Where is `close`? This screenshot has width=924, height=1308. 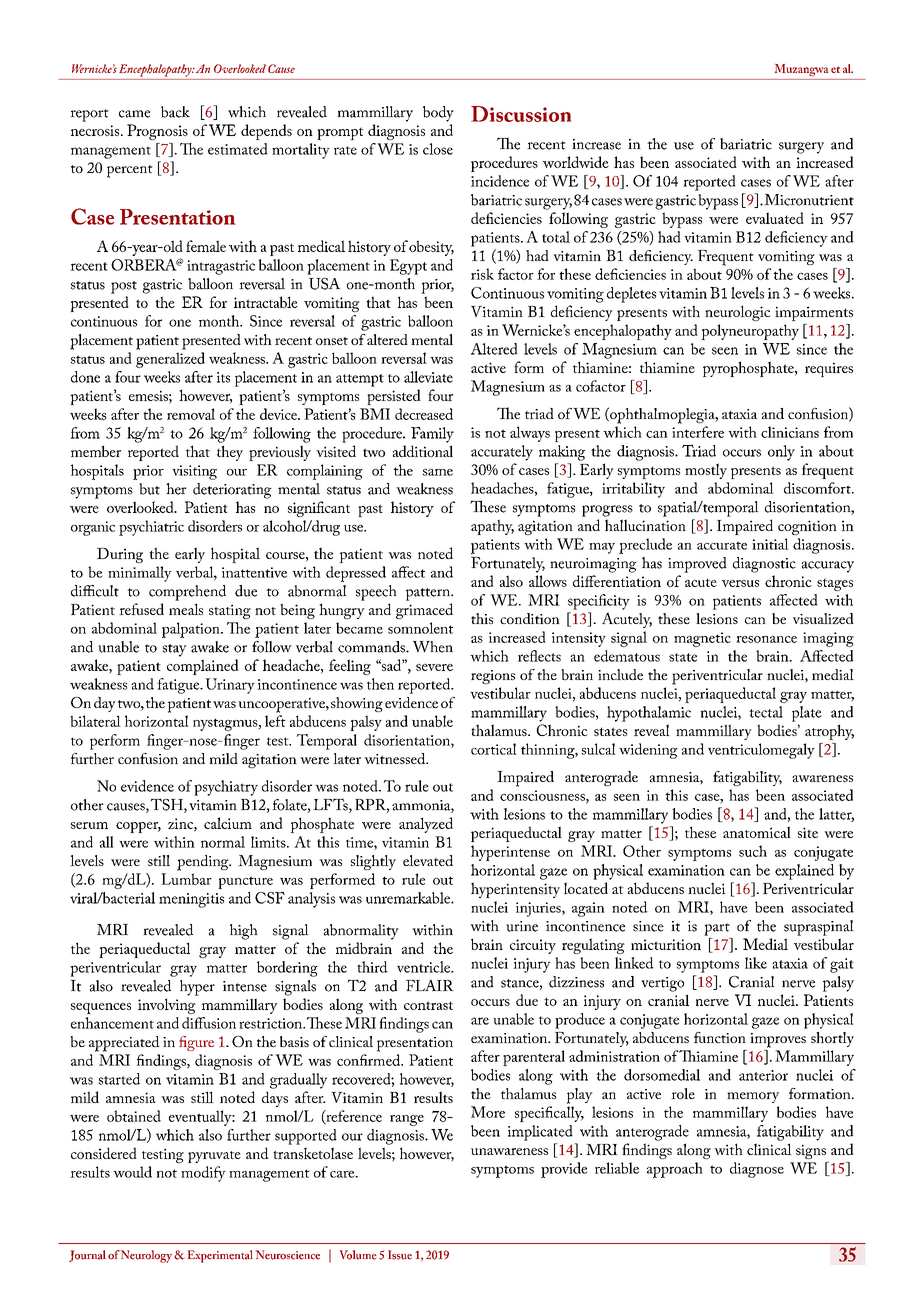 close is located at coordinates (438, 149).
